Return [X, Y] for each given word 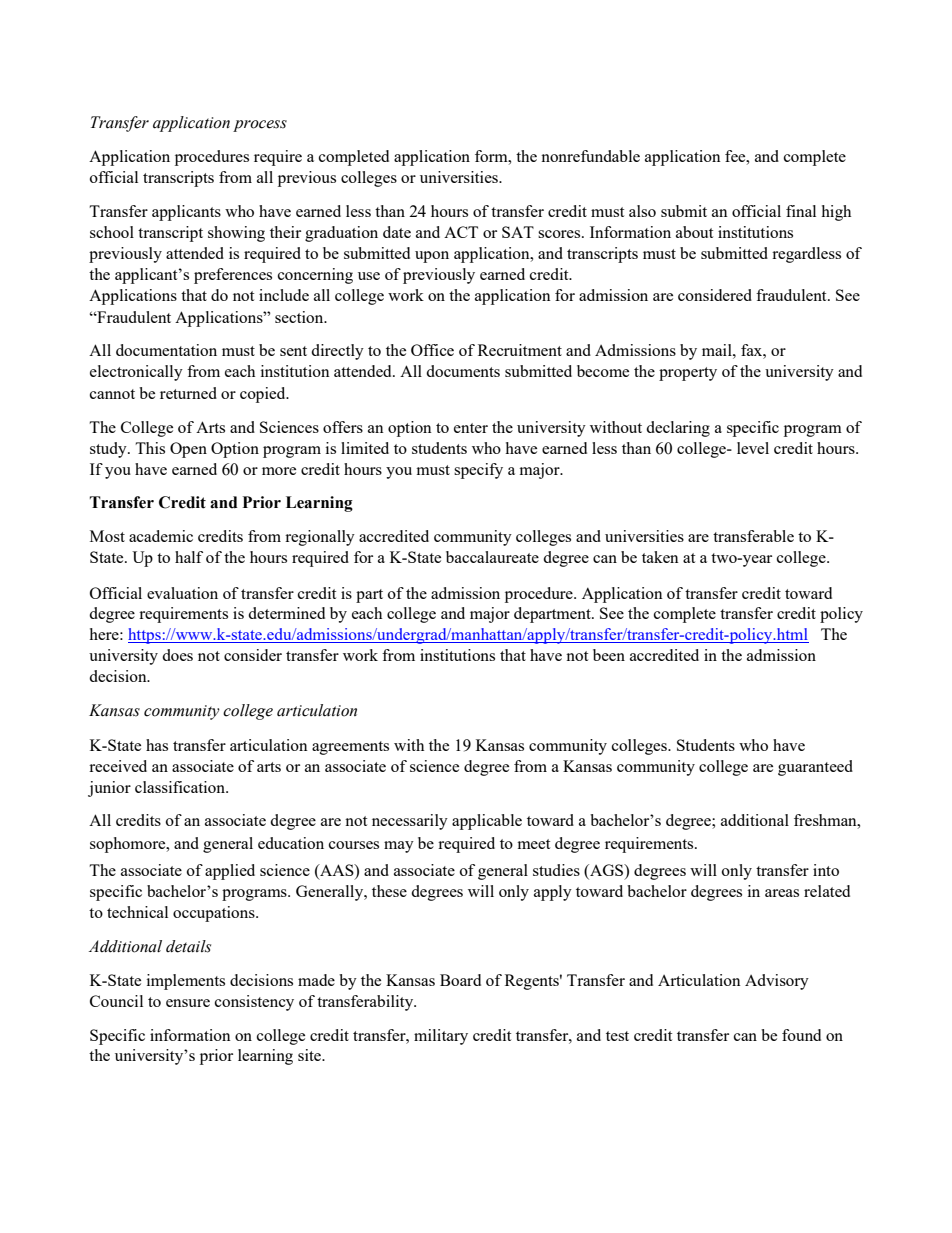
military [441, 1037]
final [801, 211]
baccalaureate [492, 557]
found [801, 1035]
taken [660, 557]
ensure [188, 1003]
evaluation [182, 593]
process [260, 126]
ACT [461, 232]
